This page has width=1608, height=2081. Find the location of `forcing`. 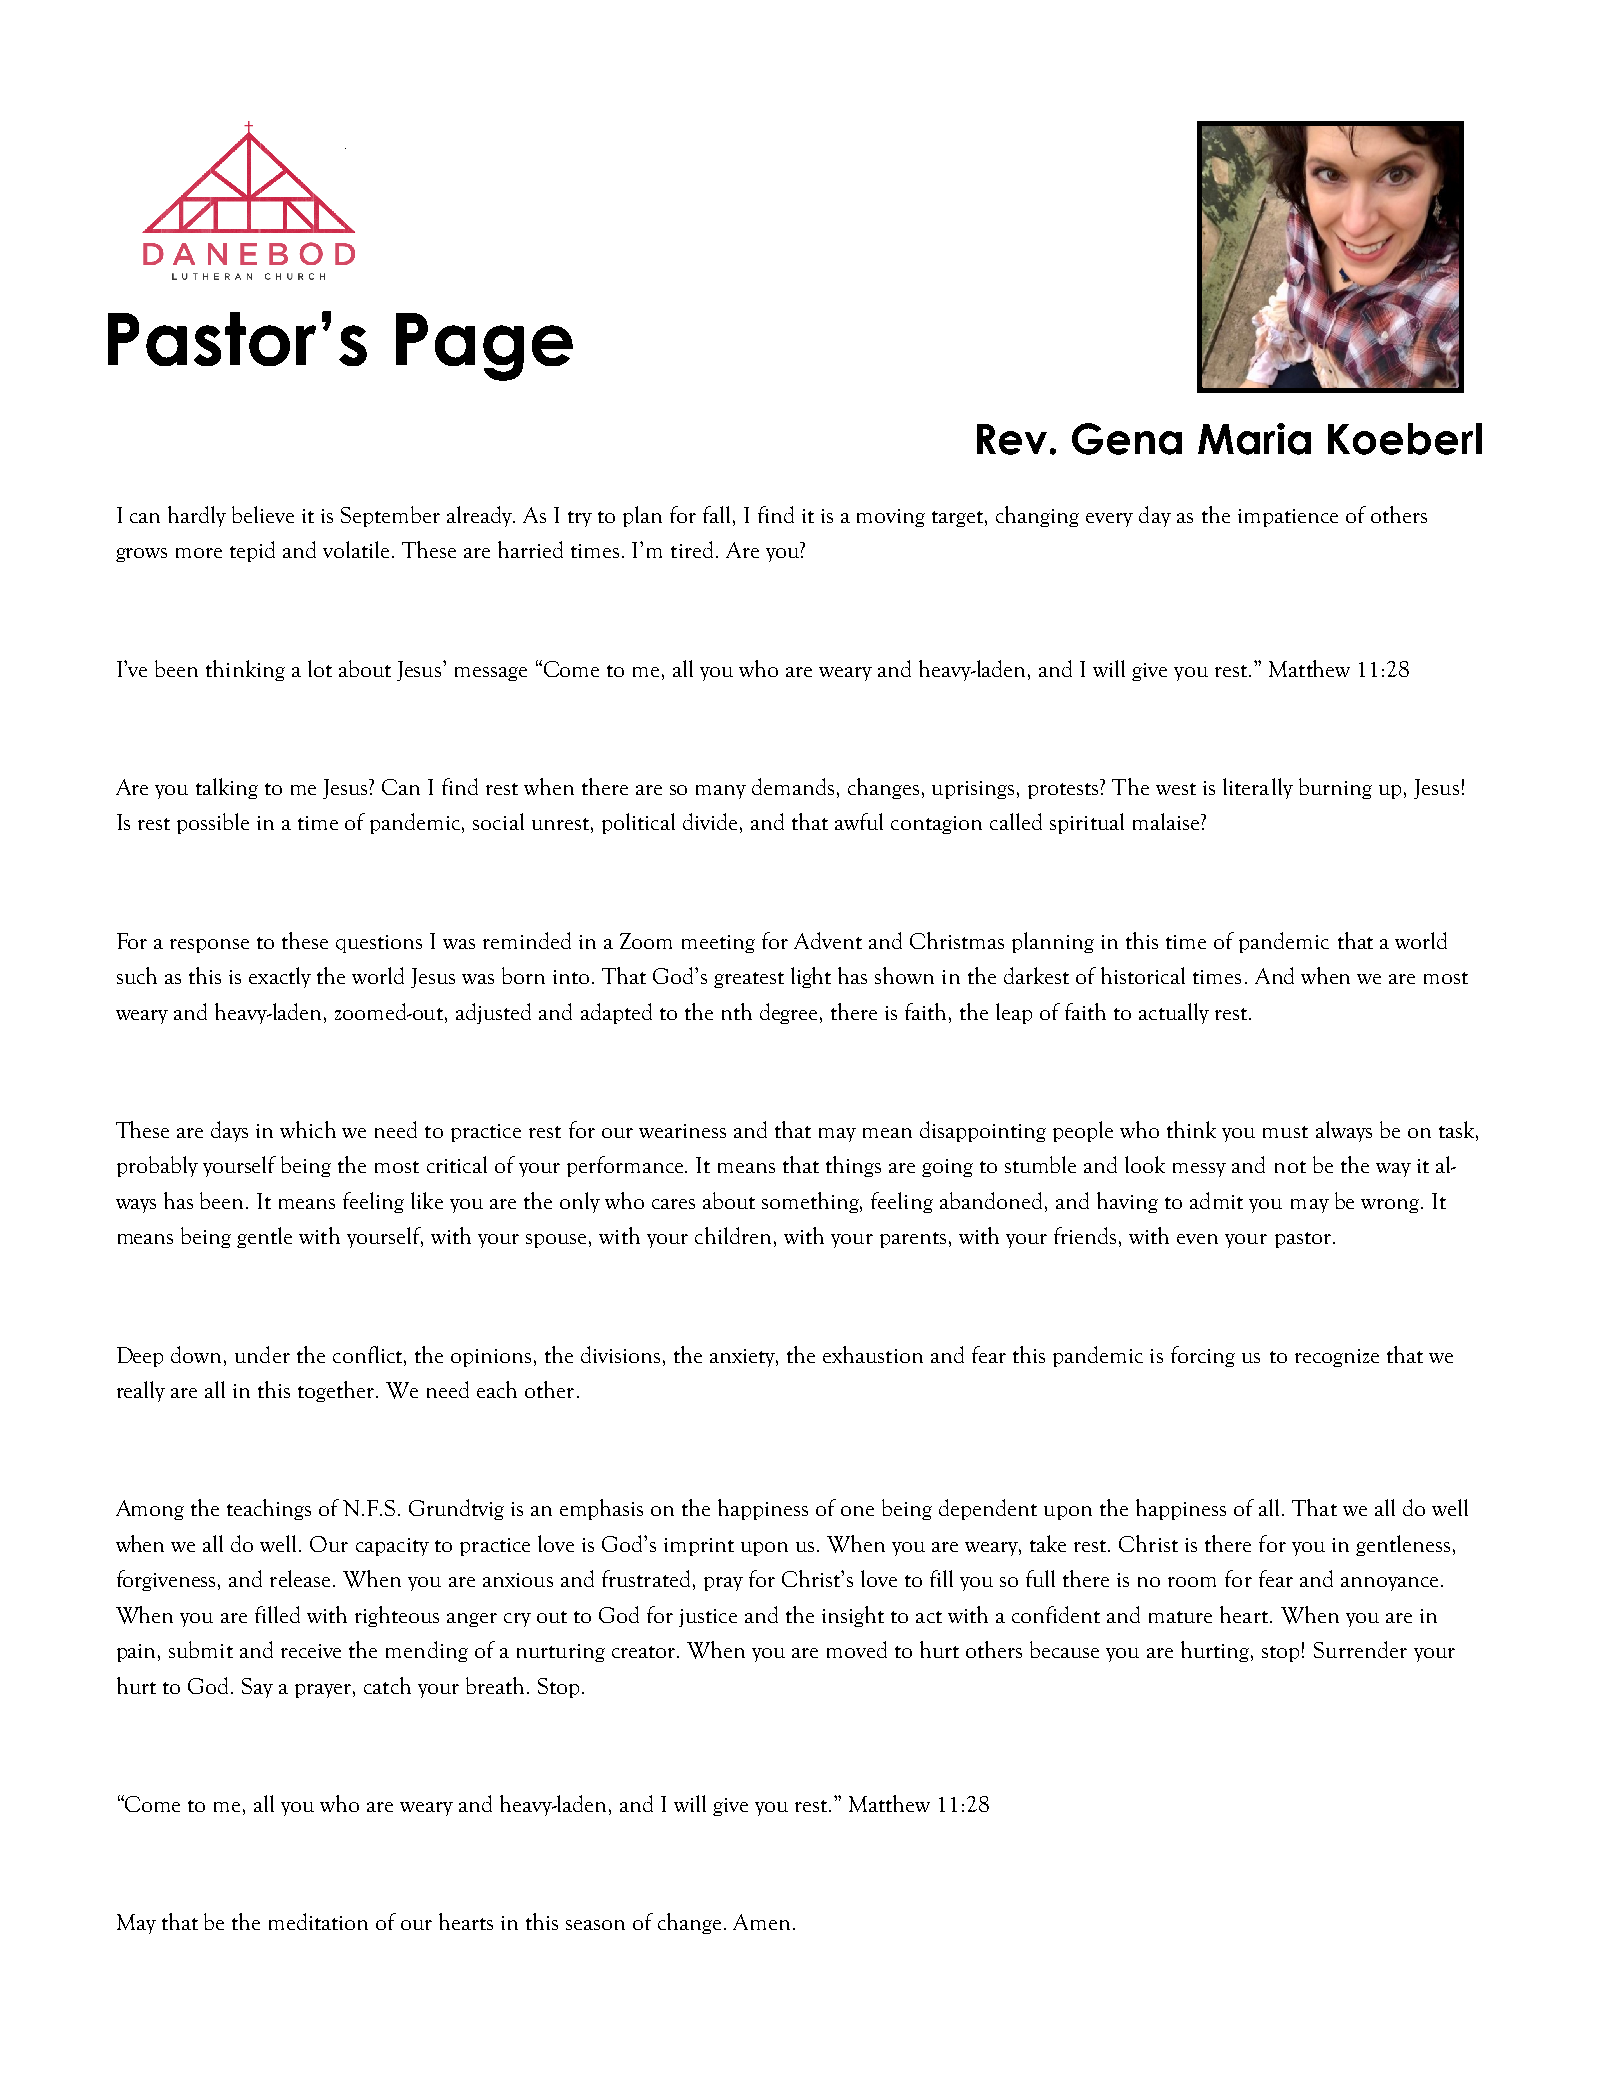

forcing is located at coordinates (1203, 1356).
